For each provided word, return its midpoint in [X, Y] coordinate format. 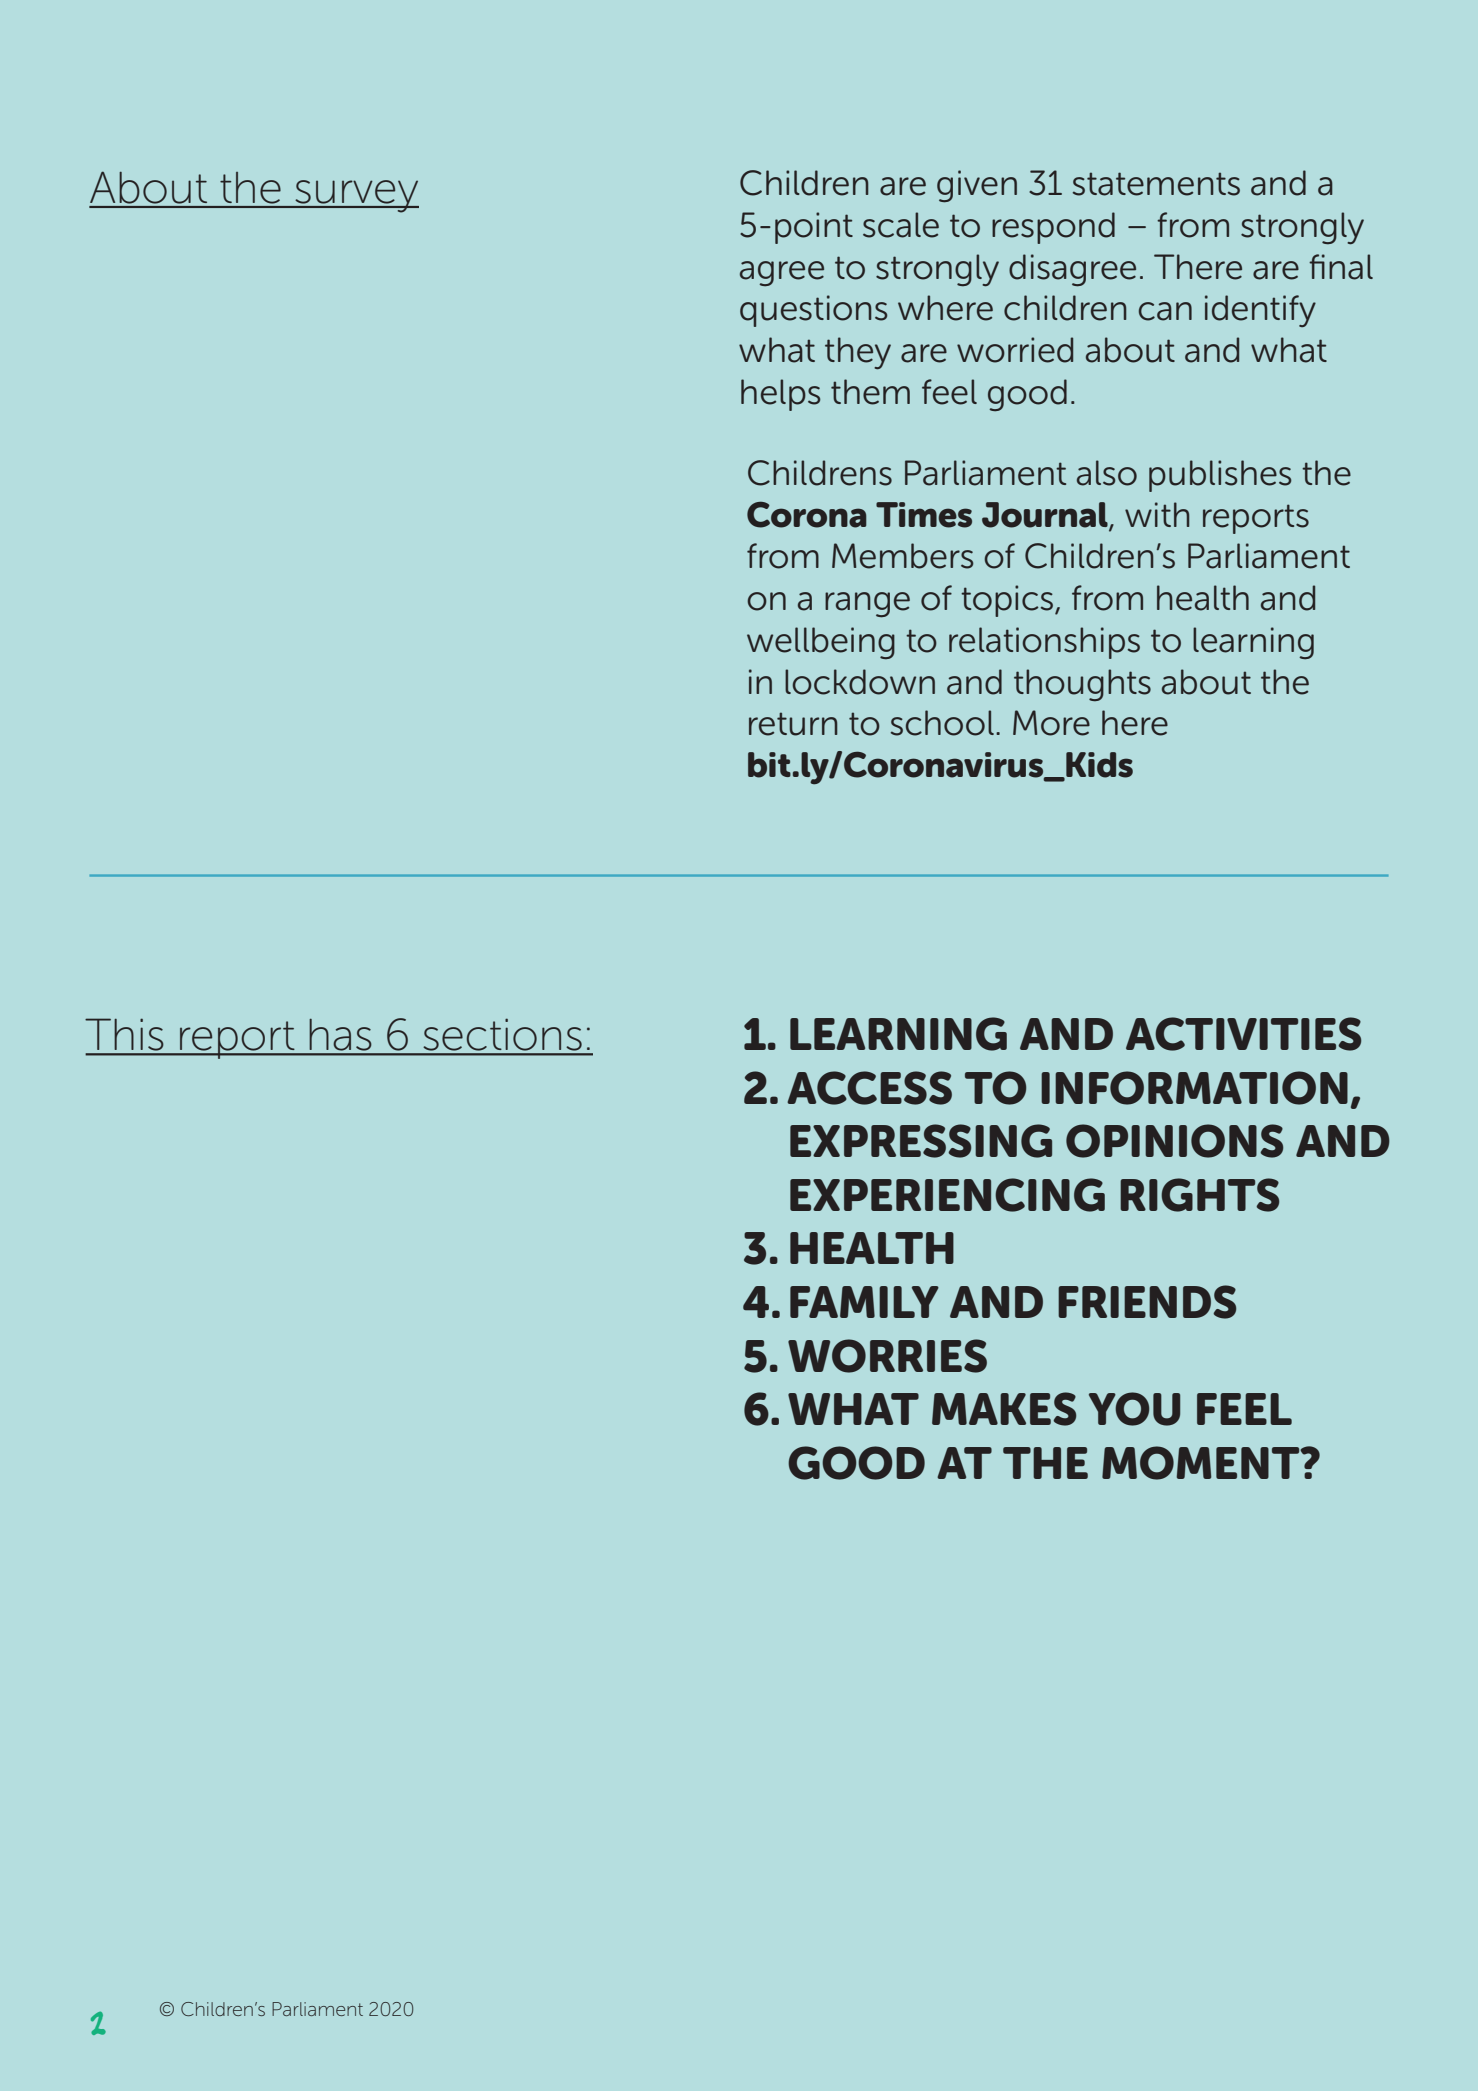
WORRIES [887, 1356]
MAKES [1004, 1409]
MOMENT [1202, 1463]
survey [356, 196]
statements [1156, 184]
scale [901, 225]
